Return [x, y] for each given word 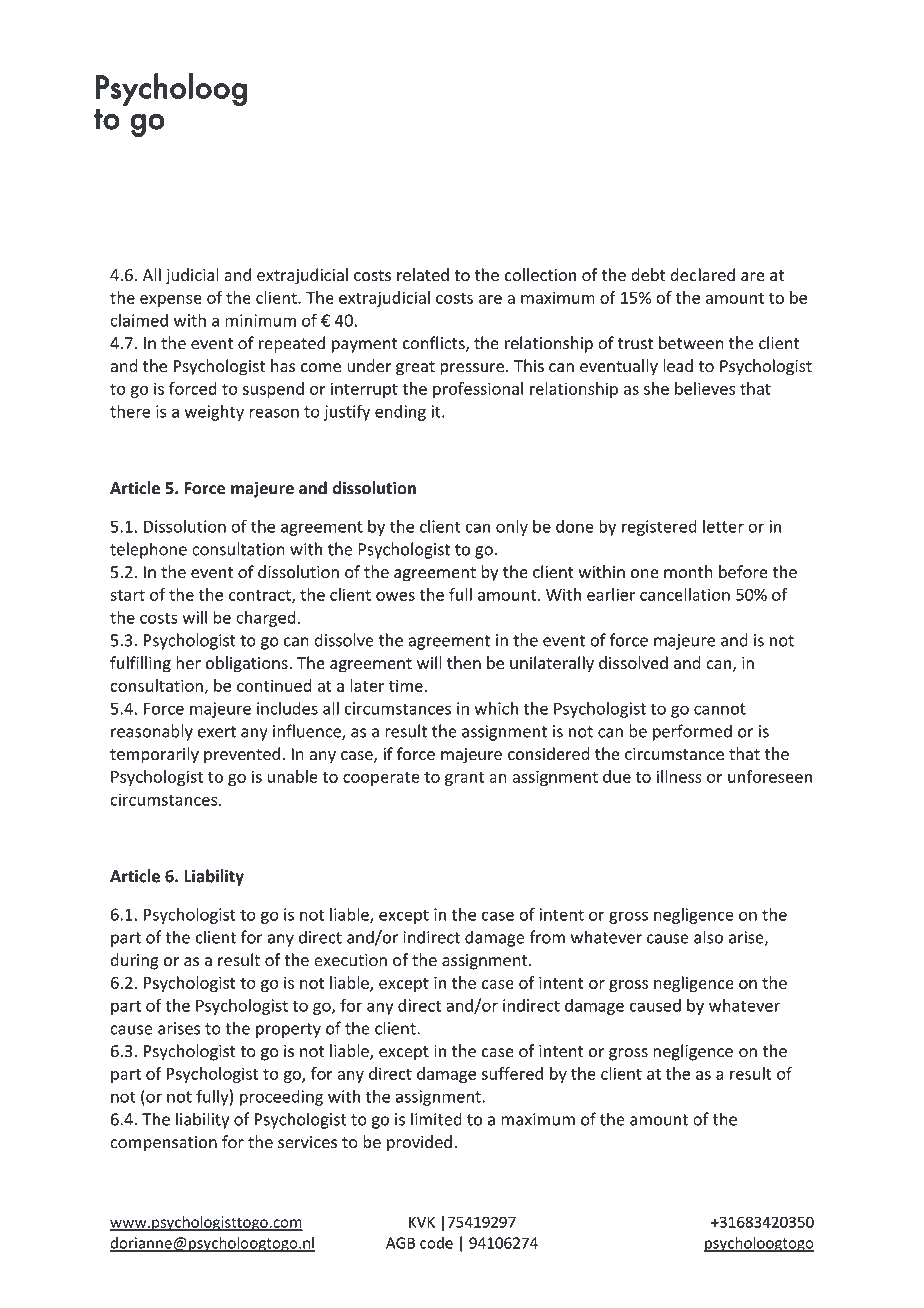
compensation [163, 1144]
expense [171, 301]
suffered [512, 1073]
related [423, 275]
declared [702, 275]
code [436, 1243]
